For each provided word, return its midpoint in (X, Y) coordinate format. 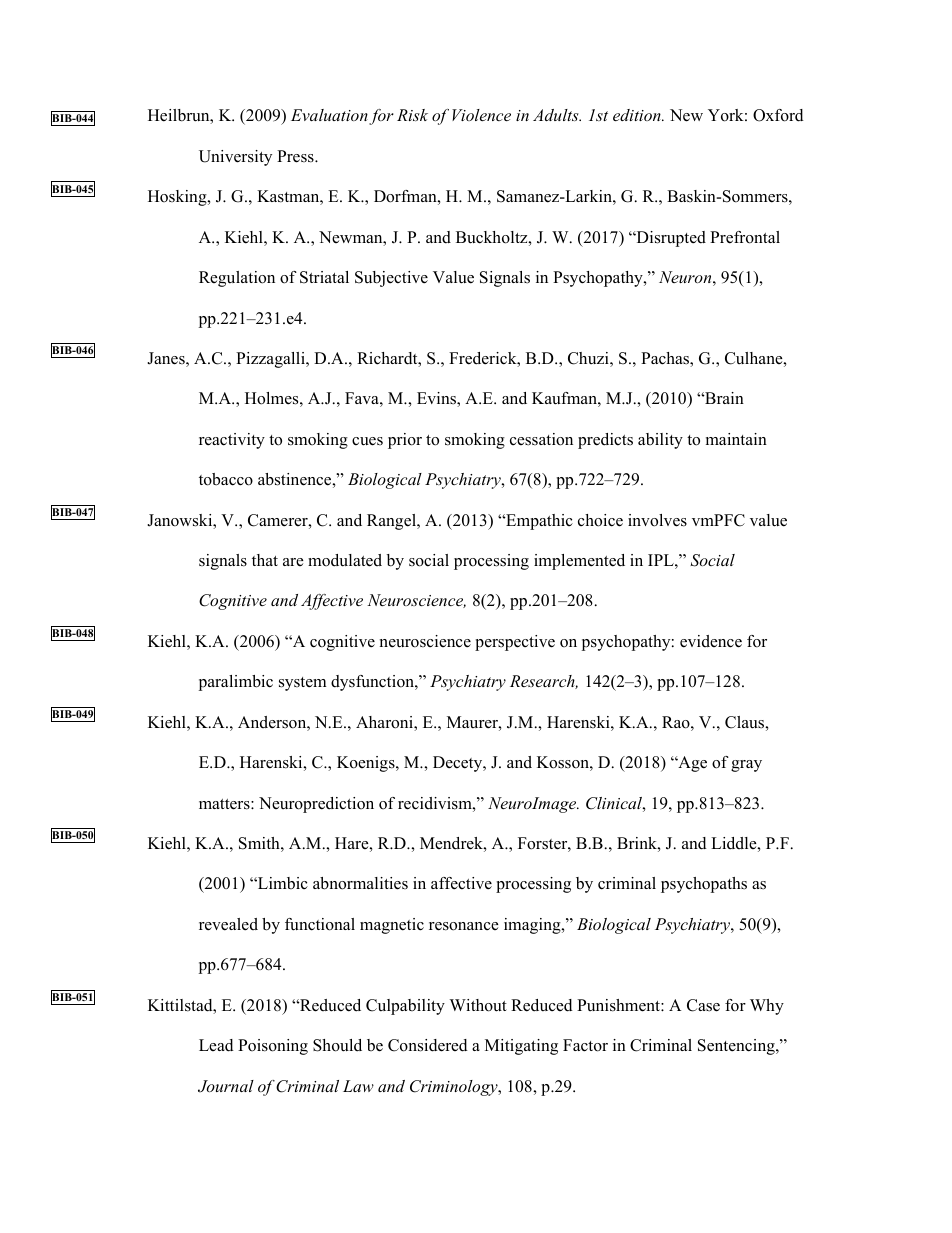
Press (296, 156)
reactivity (232, 441)
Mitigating (521, 1047)
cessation (541, 439)
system (303, 684)
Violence (481, 115)
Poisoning (273, 1047)
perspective (515, 643)
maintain (736, 439)
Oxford (778, 115)
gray (746, 766)
